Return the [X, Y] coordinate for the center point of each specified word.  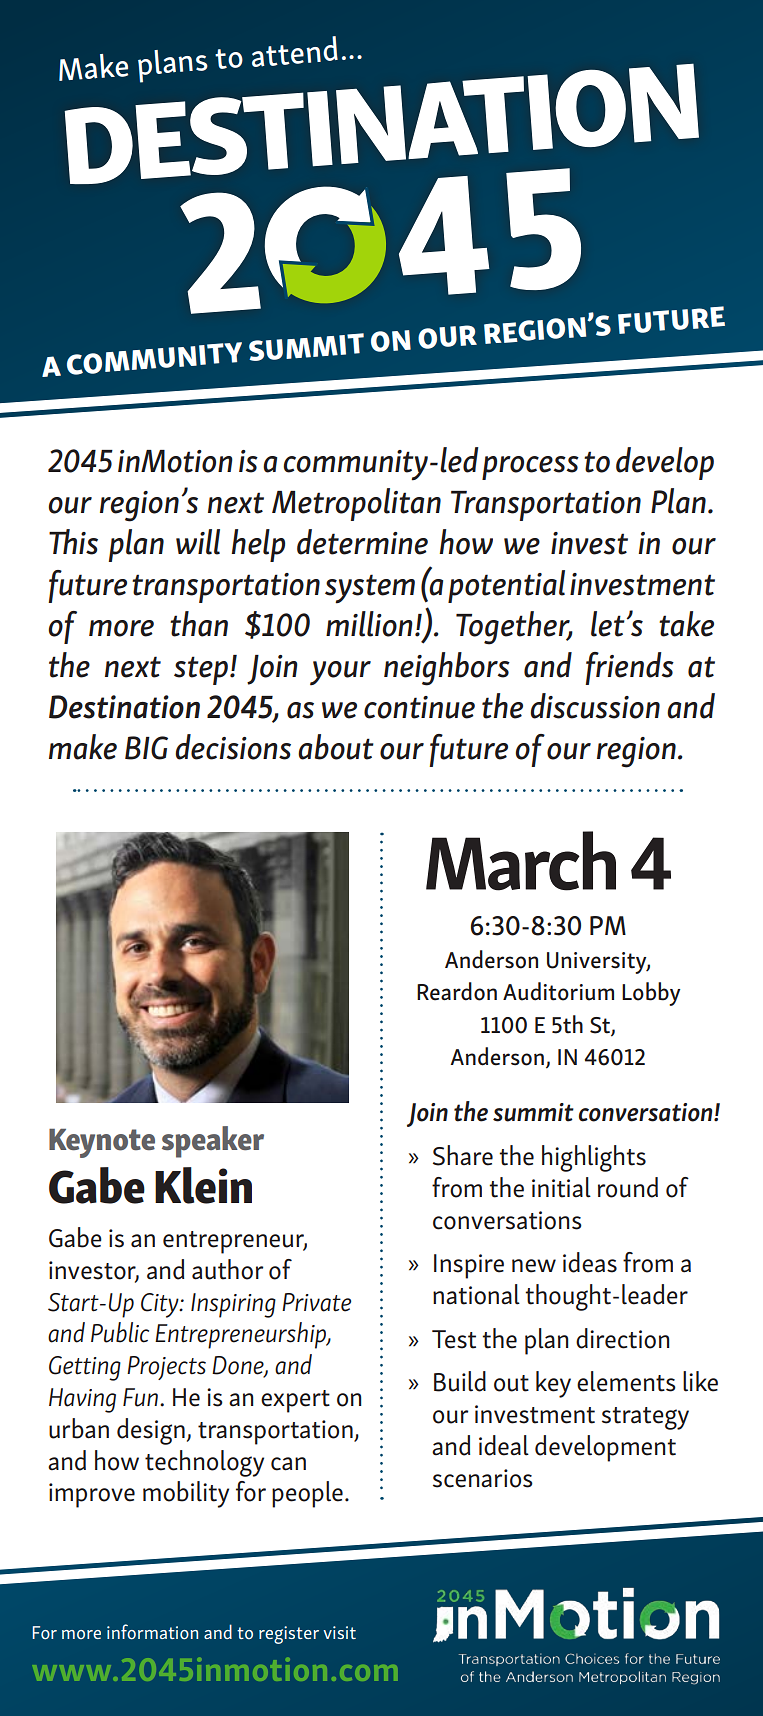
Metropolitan [356, 504]
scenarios [483, 1478]
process [530, 468]
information [152, 1632]
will [198, 542]
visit [339, 1632]
